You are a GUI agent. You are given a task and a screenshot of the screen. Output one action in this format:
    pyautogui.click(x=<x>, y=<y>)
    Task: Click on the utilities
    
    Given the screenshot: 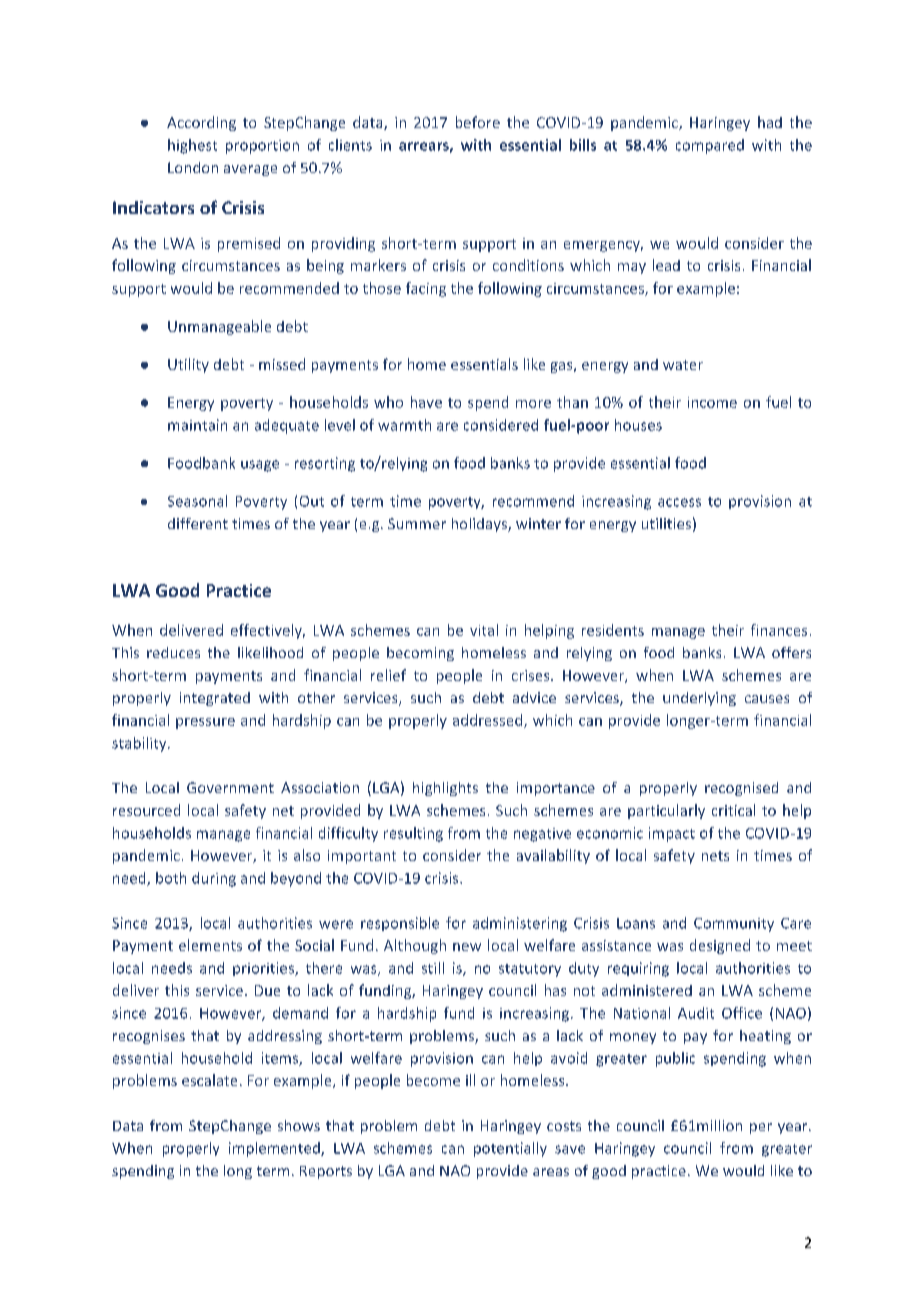 What is the action you would take?
    pyautogui.click(x=666, y=523)
